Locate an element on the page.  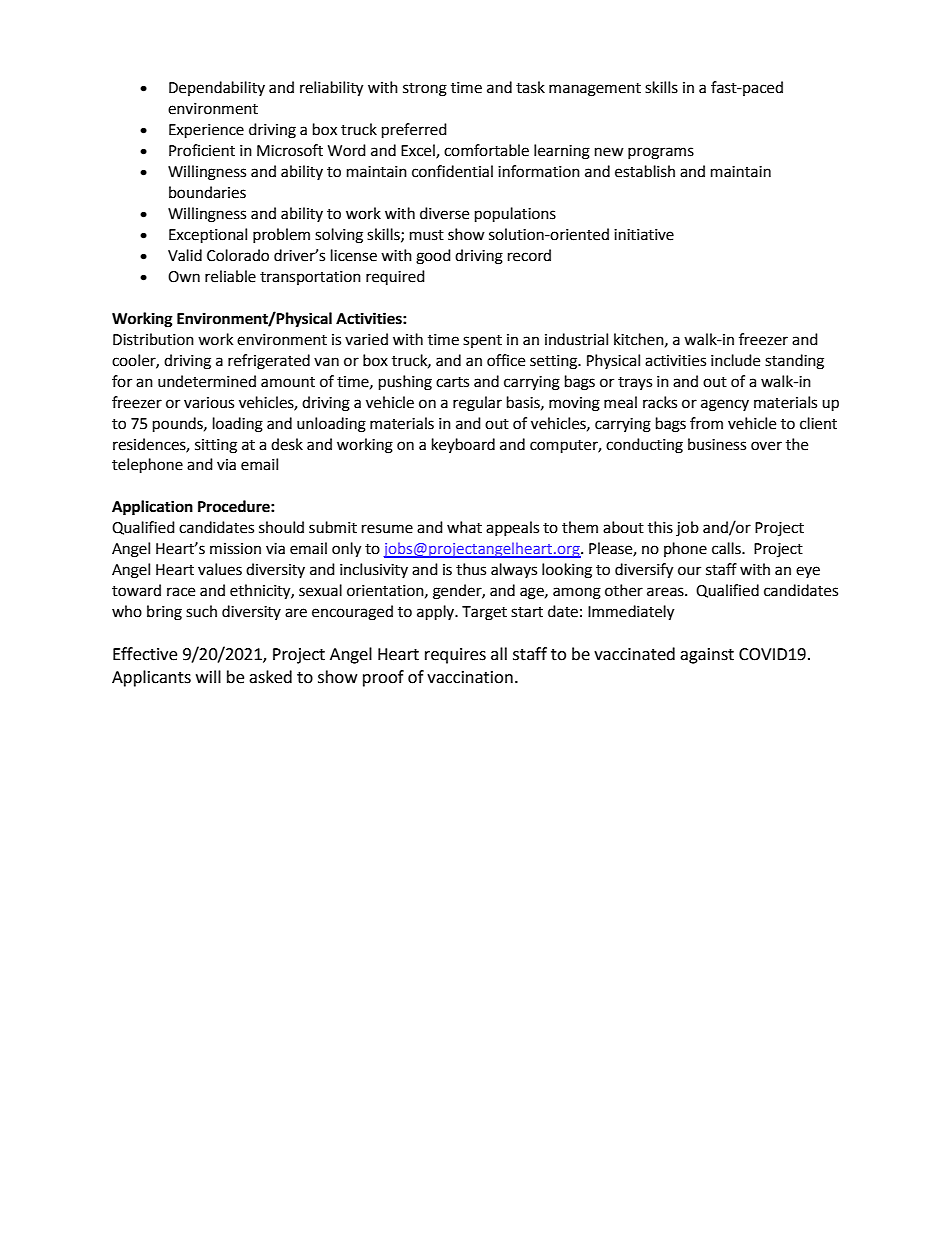
Effective is located at coordinates (145, 654).
